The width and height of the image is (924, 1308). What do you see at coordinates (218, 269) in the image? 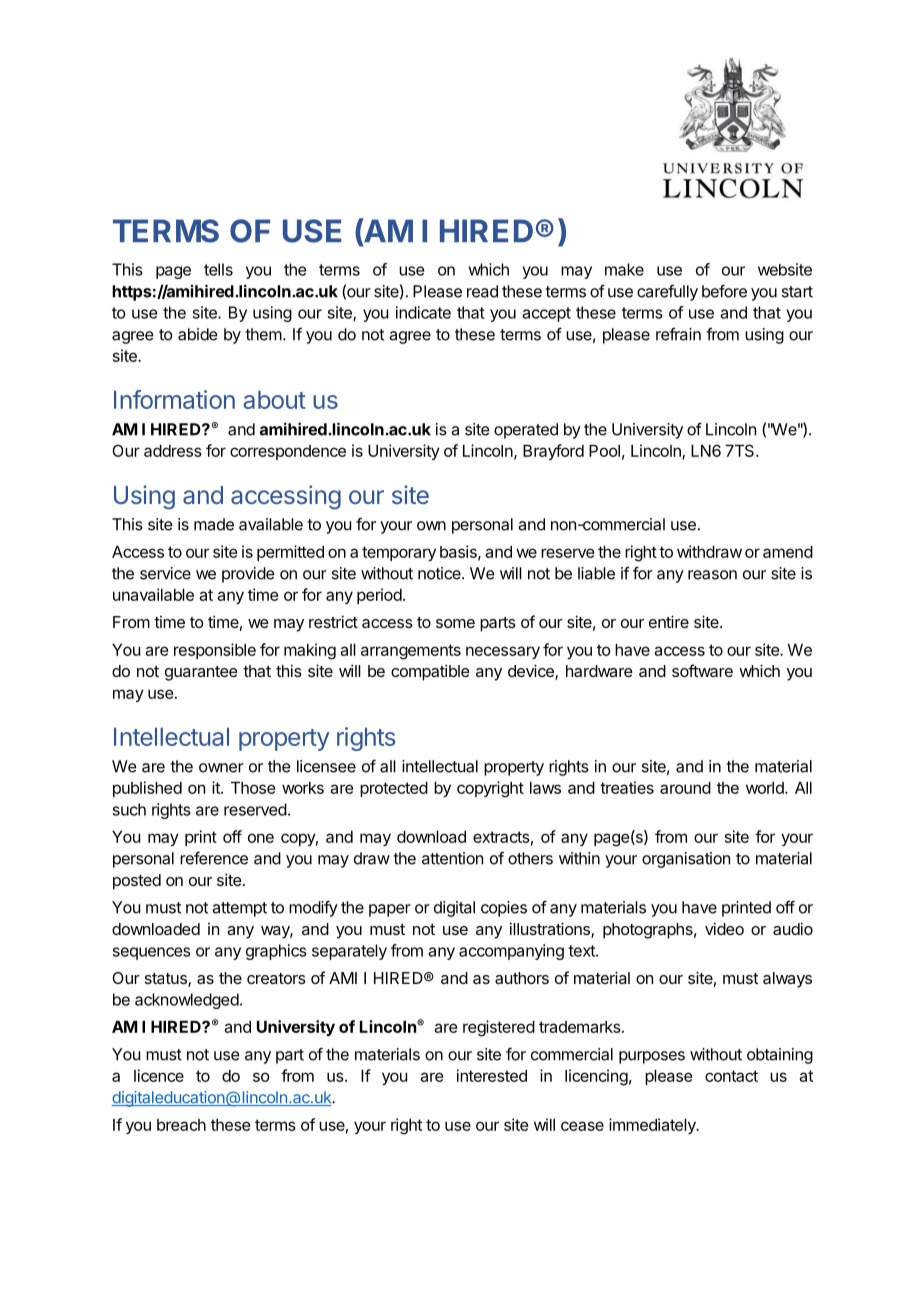
I see `tells` at bounding box center [218, 269].
